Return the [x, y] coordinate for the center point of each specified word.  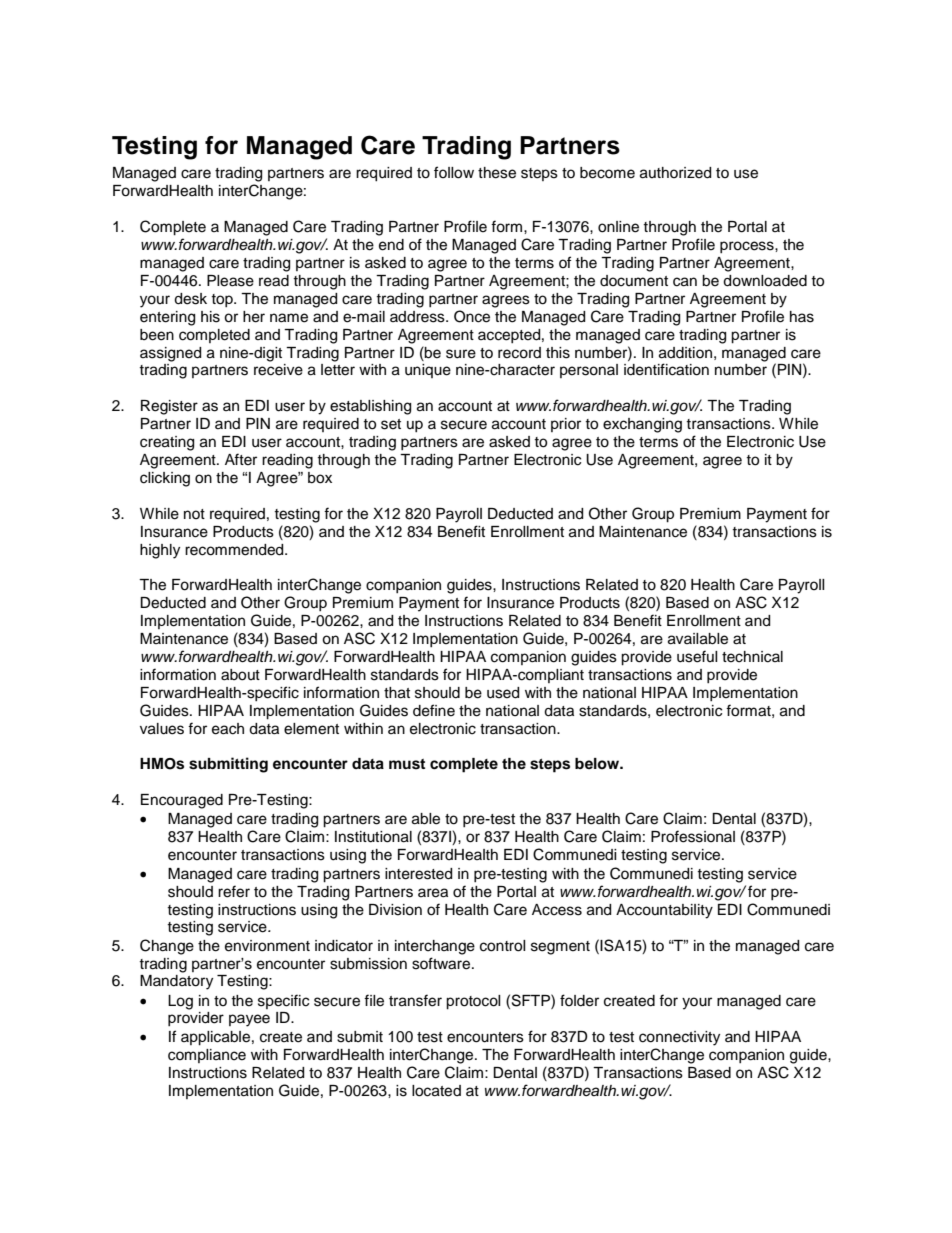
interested [418, 874]
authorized [675, 173]
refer [234, 891]
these [497, 173]
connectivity [679, 1038]
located [436, 1091]
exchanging [642, 425]
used [503, 693]
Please [230, 281]
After [241, 459]
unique [428, 371]
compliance [207, 1056]
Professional [693, 836]
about [240, 675]
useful [697, 656]
